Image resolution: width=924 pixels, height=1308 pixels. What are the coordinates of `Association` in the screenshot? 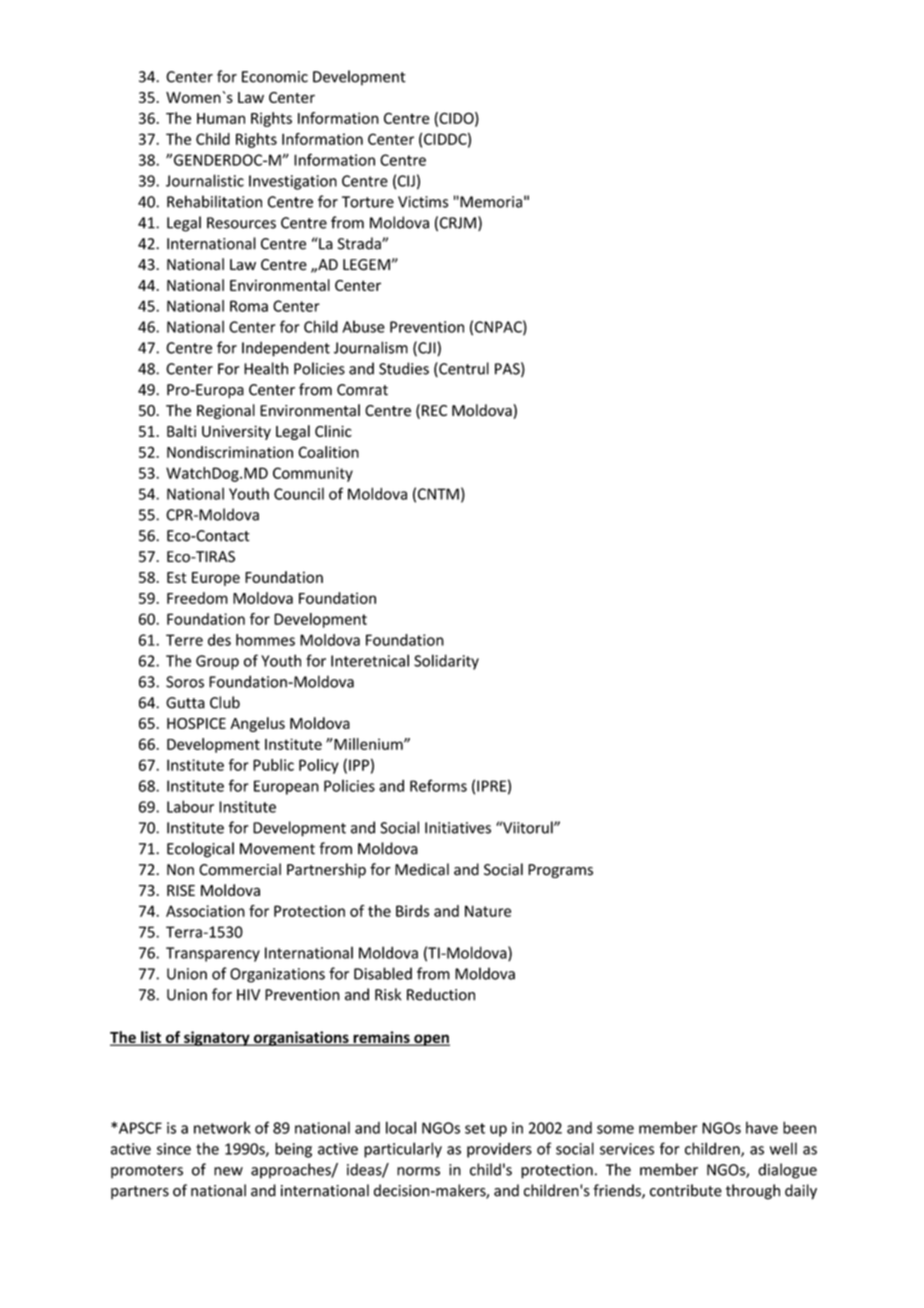 It's located at (205, 911).
